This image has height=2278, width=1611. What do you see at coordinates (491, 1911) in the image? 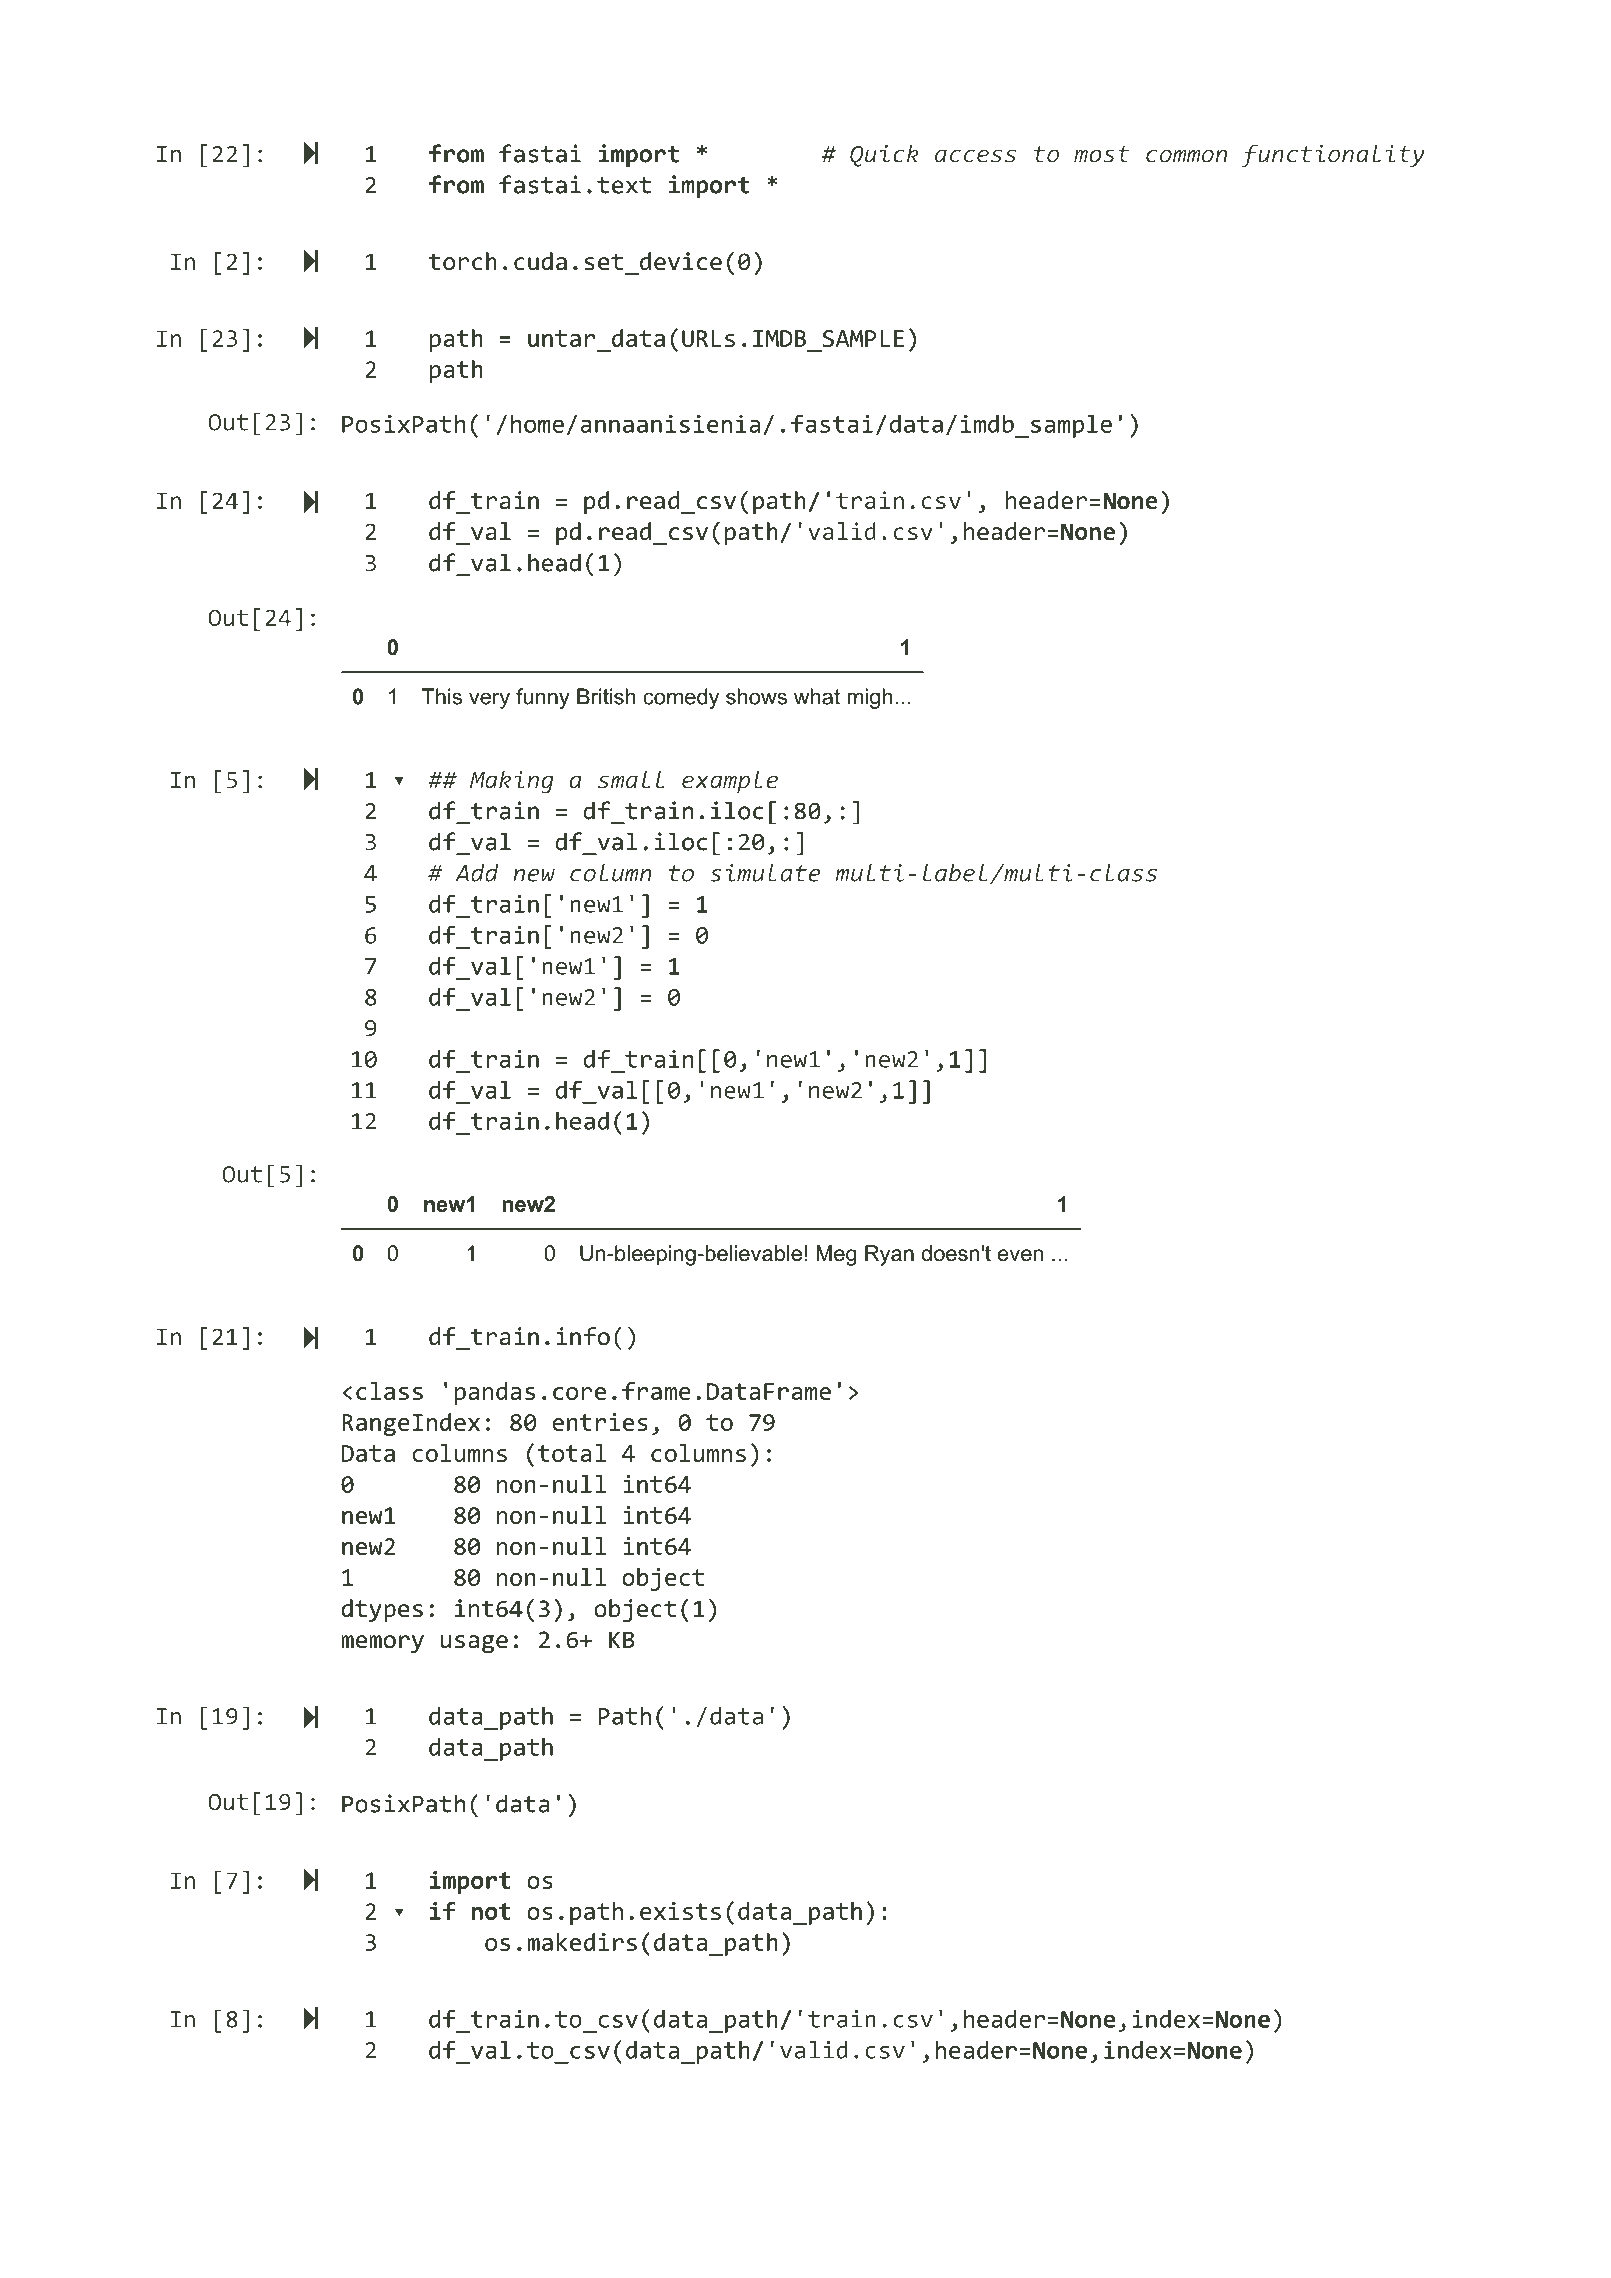
I see `not` at bounding box center [491, 1911].
